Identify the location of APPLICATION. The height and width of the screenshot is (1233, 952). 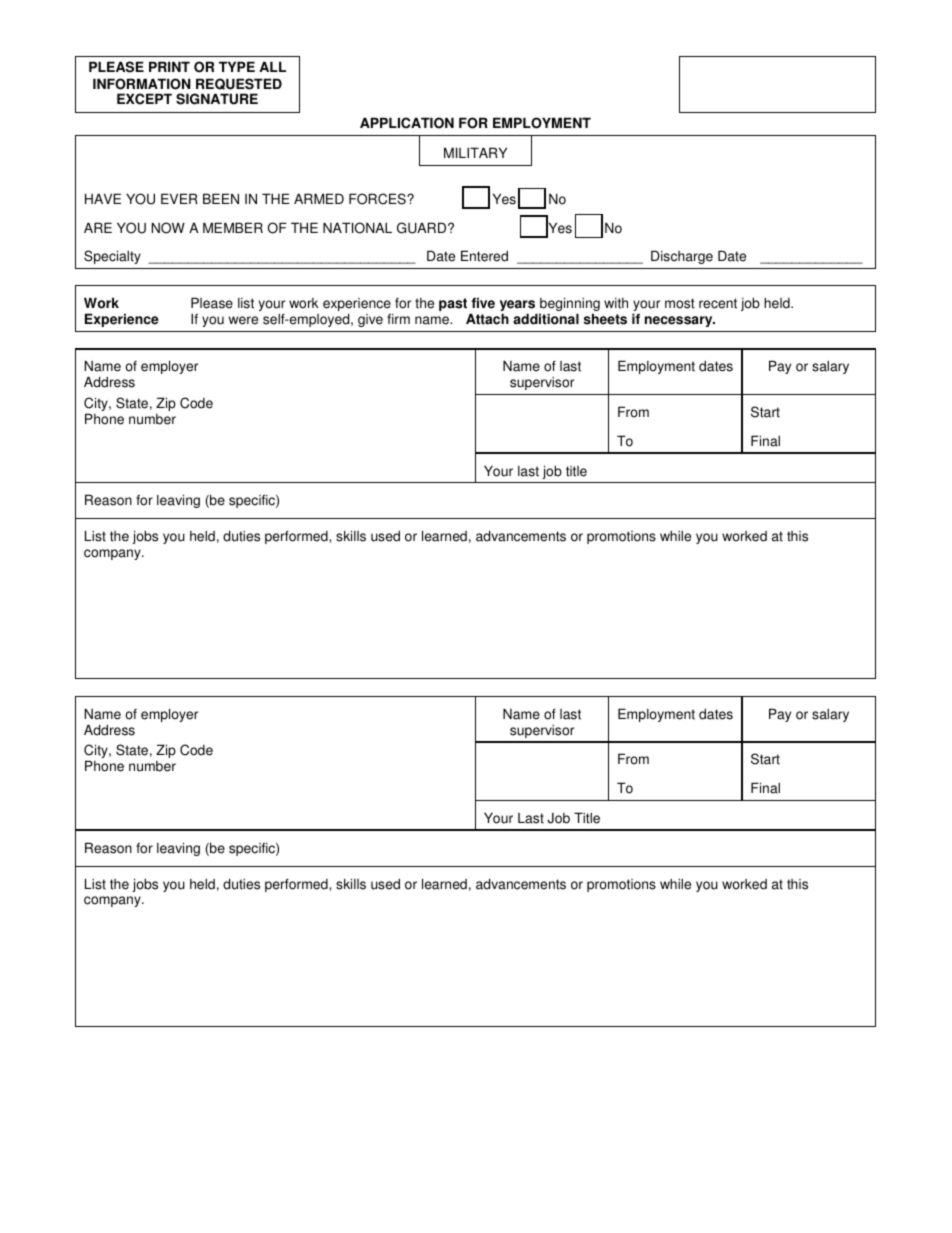
(407, 123).
